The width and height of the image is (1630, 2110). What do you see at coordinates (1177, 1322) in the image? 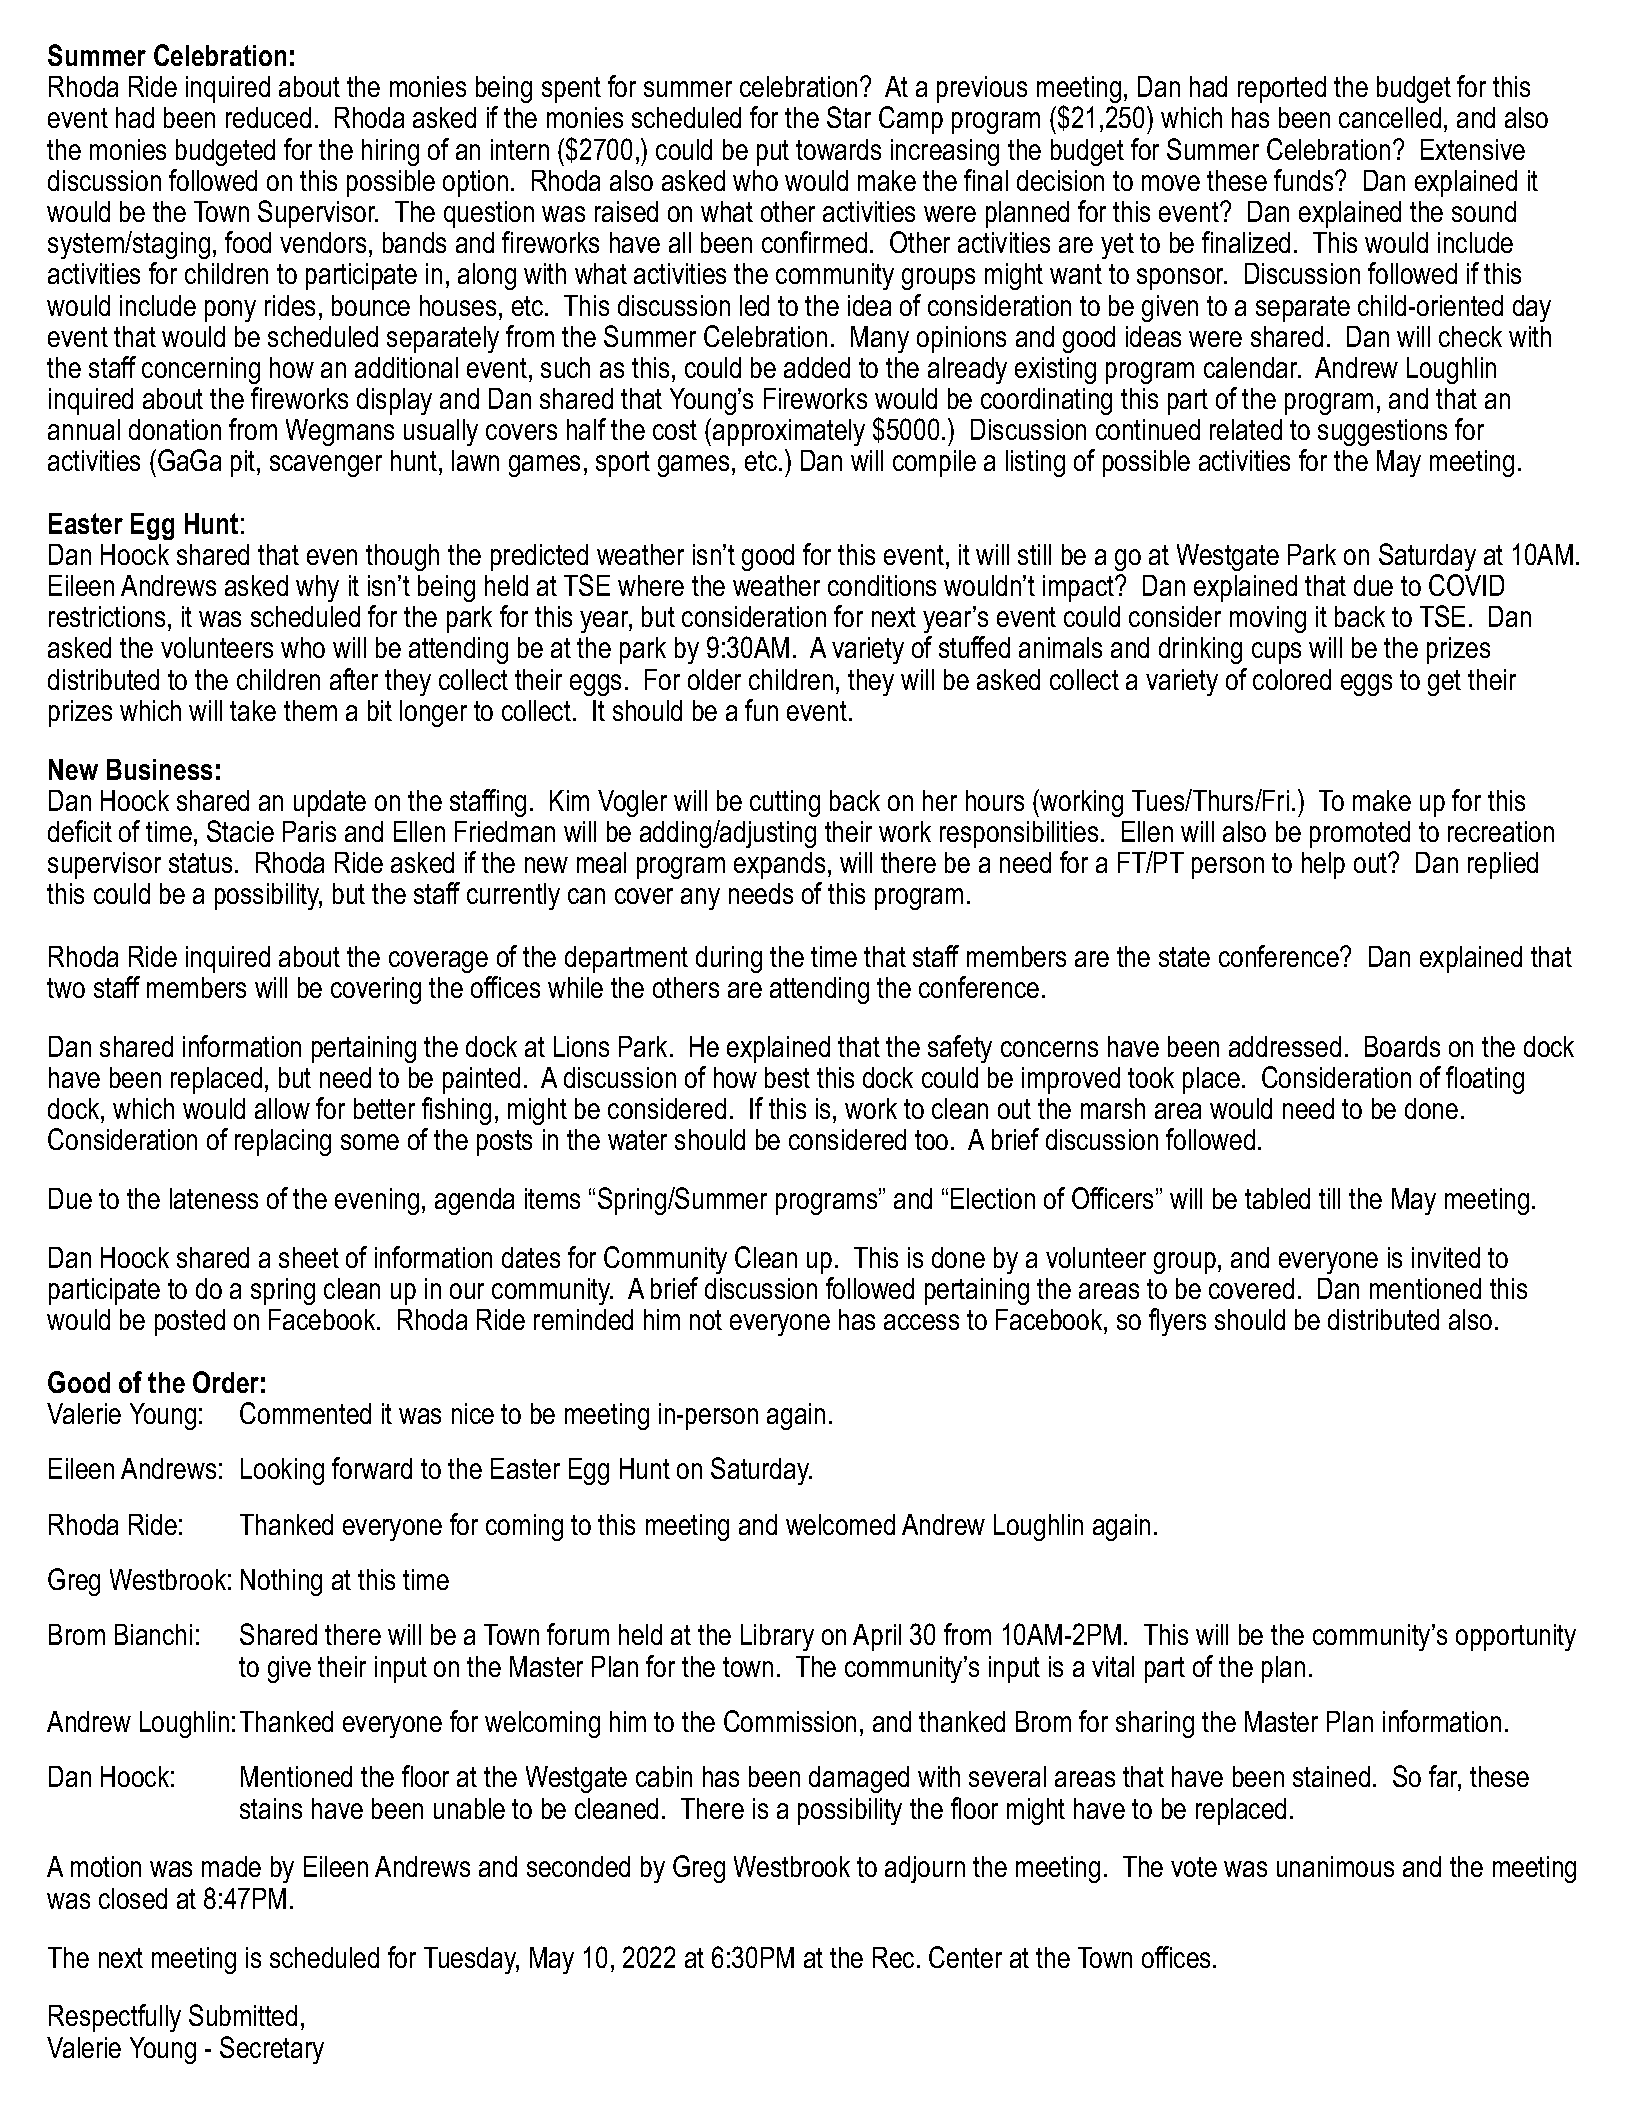
I see `flyers` at bounding box center [1177, 1322].
